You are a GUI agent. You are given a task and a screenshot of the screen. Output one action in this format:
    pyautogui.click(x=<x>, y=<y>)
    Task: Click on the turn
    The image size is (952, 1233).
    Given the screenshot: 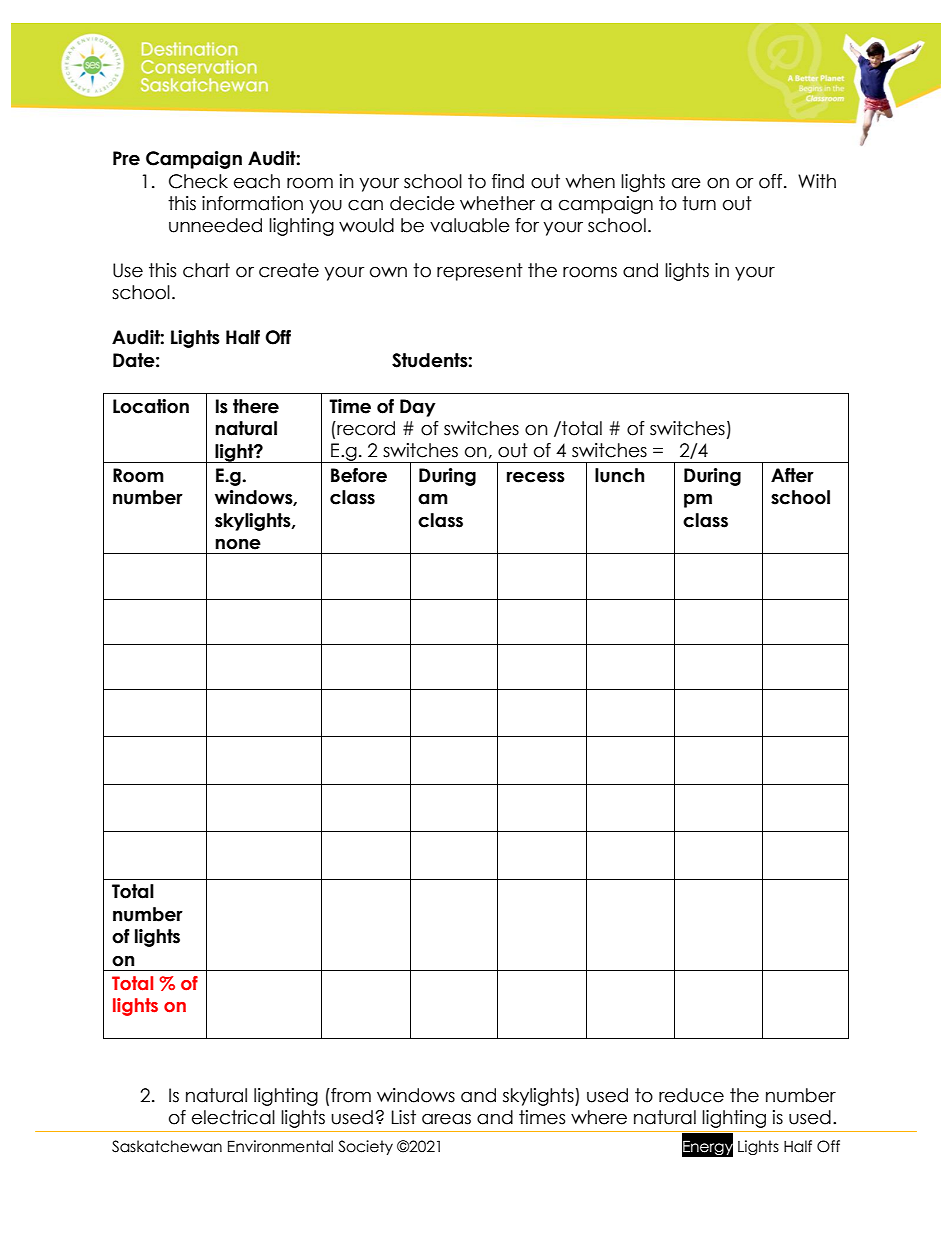 What is the action you would take?
    pyautogui.click(x=699, y=203)
